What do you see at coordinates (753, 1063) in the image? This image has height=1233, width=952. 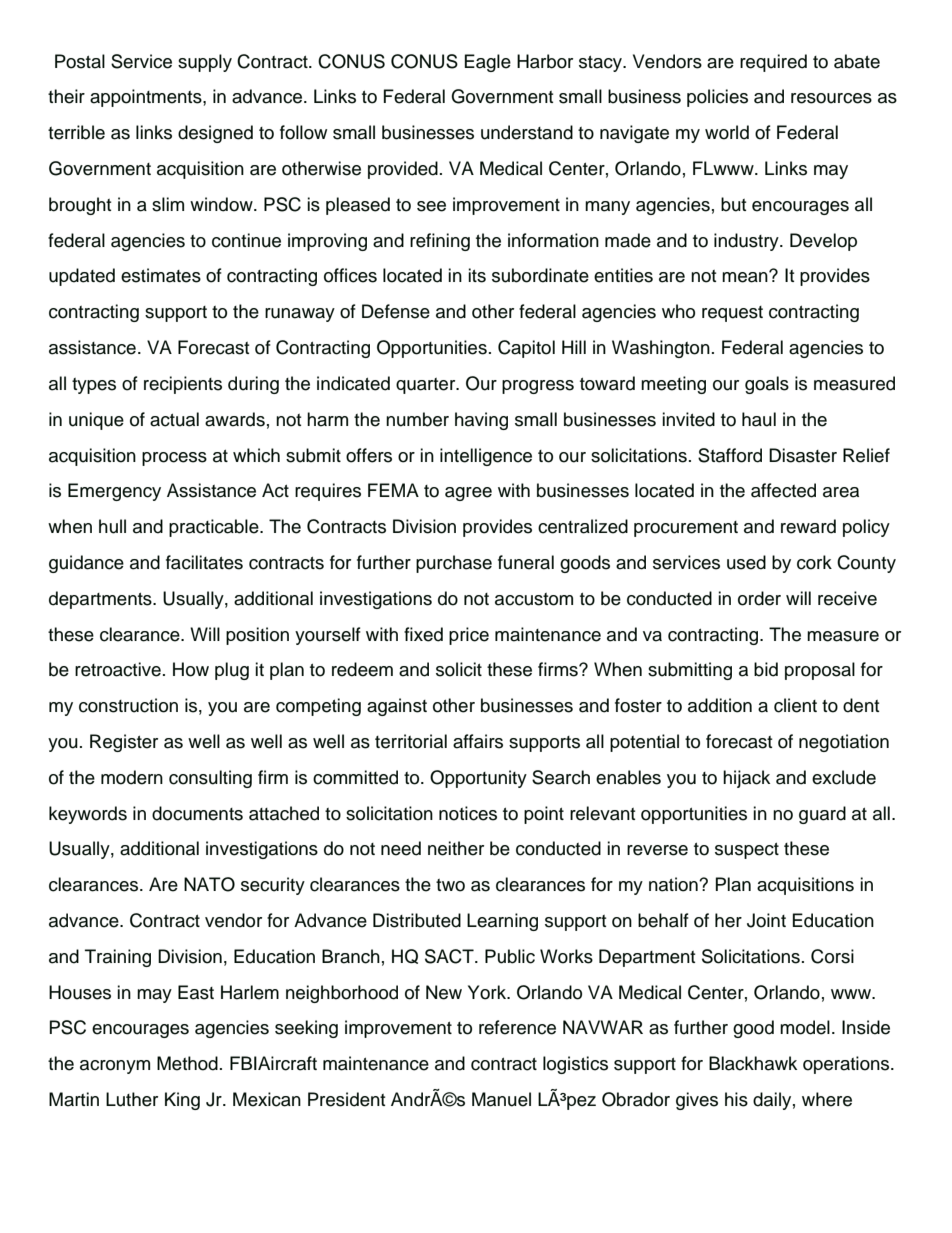 I see `Blackhawk` at bounding box center [753, 1063].
